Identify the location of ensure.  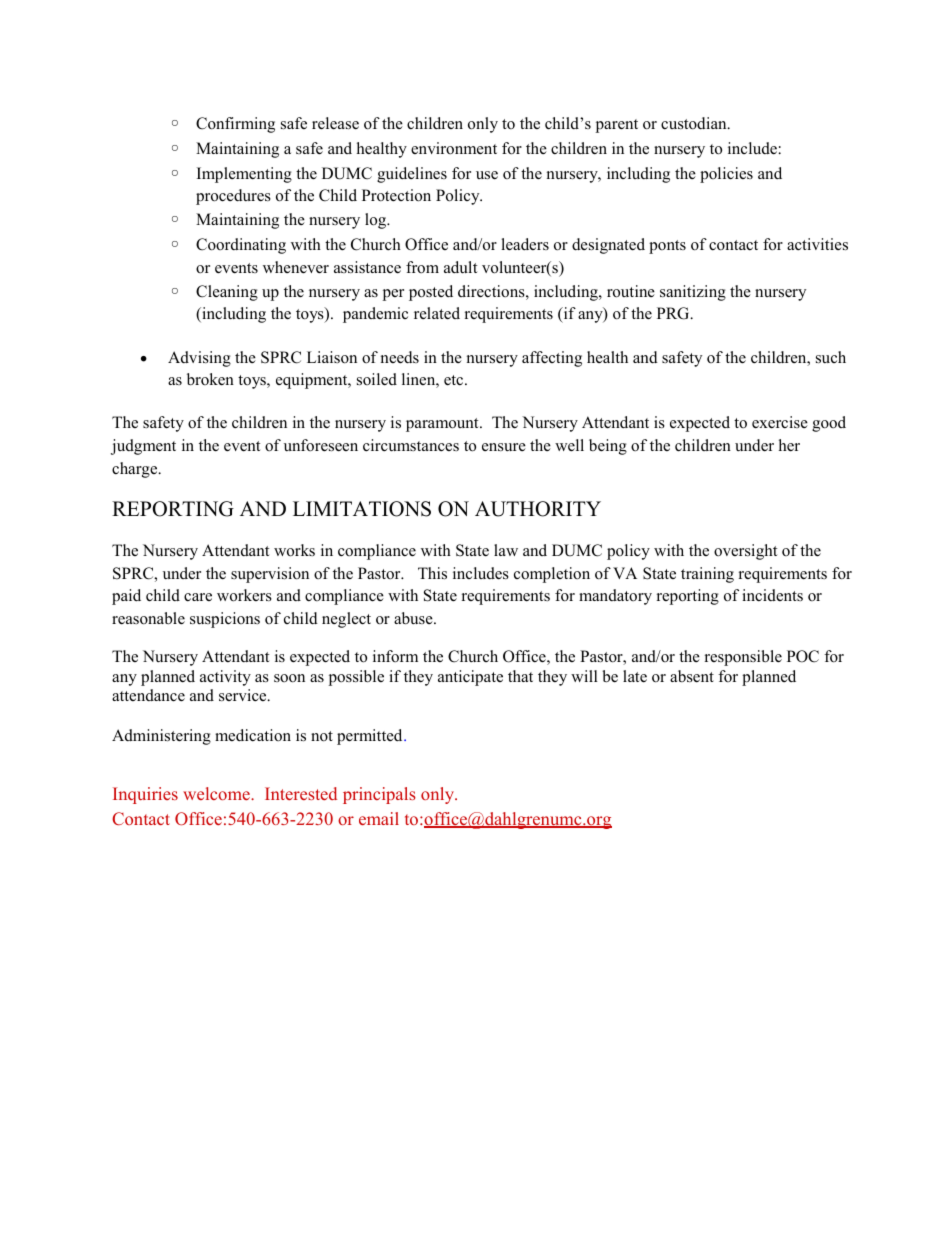
(504, 447).
